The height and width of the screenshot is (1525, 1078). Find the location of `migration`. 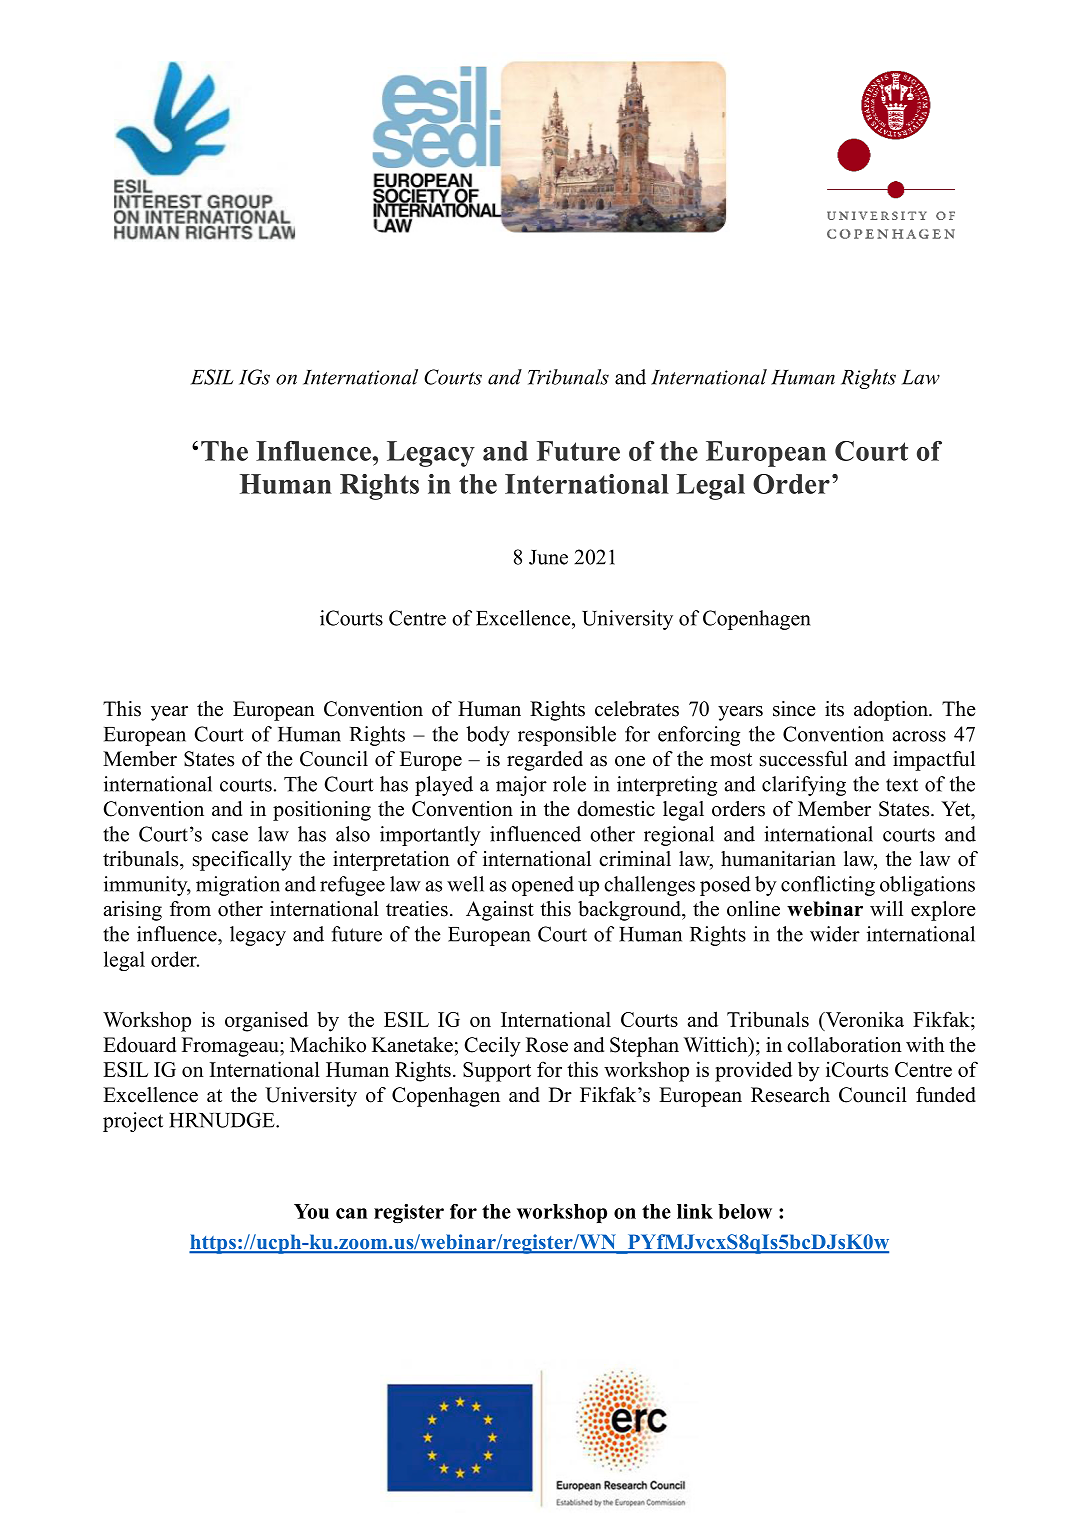

migration is located at coordinates (238, 886).
